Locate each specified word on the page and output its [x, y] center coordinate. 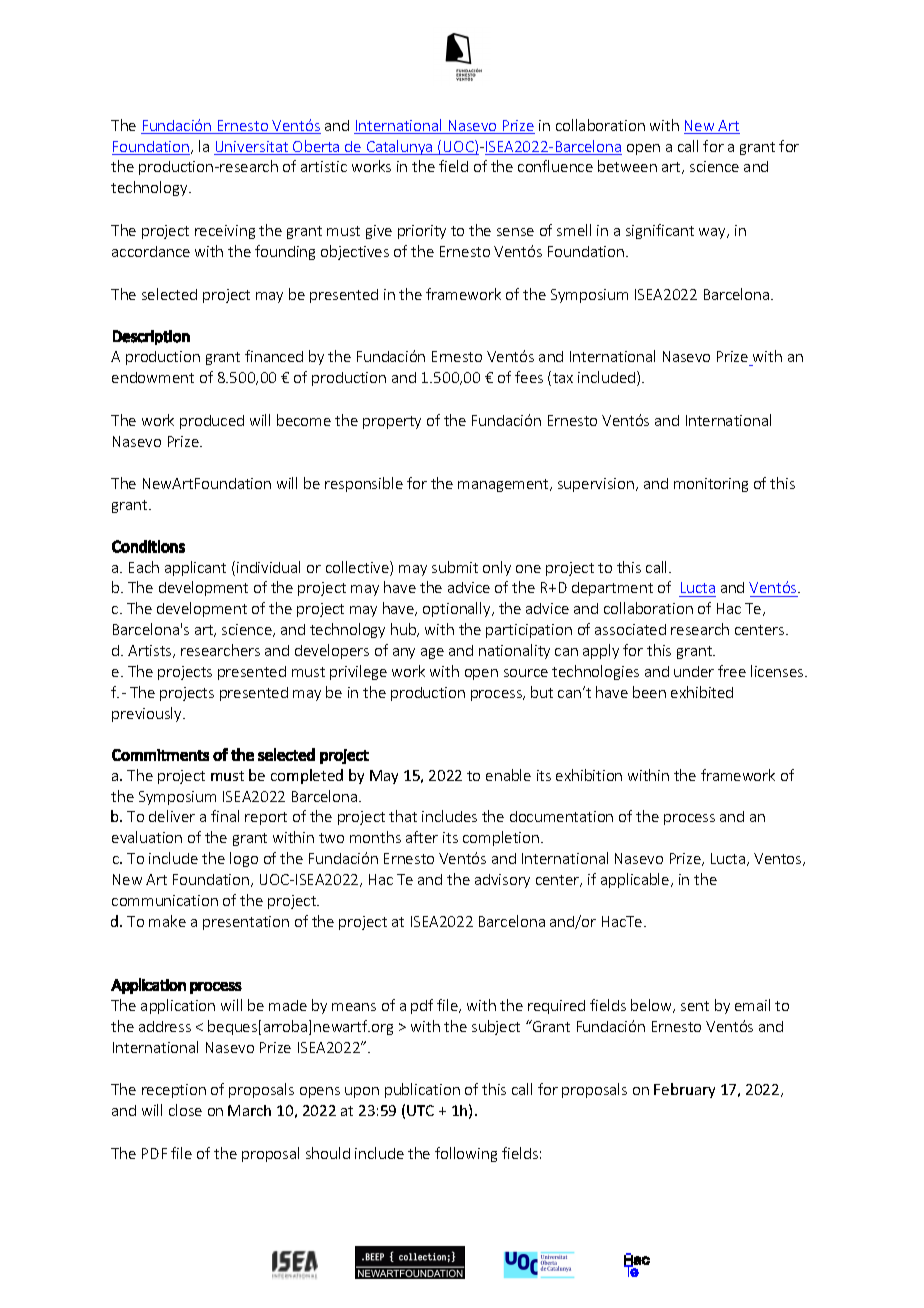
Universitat [252, 148]
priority [422, 232]
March [249, 1110]
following [466, 1154]
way [713, 233]
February [684, 1090]
